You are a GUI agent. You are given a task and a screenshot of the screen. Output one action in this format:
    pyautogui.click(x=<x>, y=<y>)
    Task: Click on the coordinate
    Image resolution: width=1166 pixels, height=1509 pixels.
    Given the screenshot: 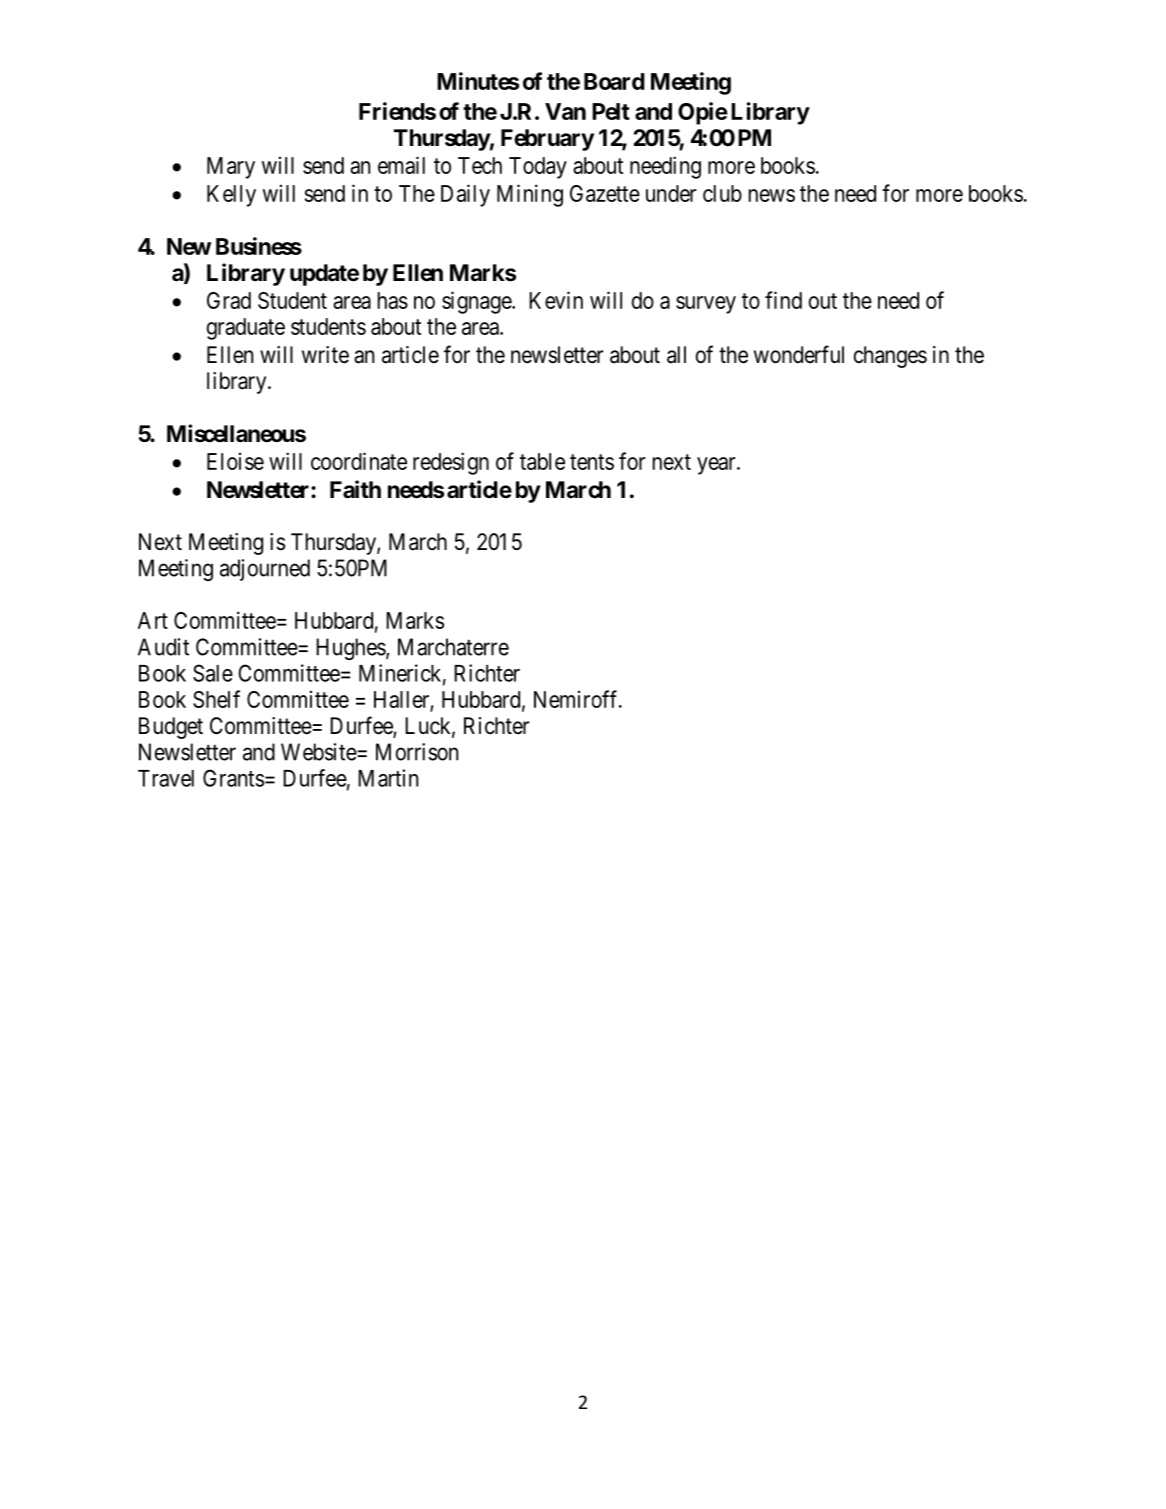 What is the action you would take?
    pyautogui.click(x=359, y=461)
